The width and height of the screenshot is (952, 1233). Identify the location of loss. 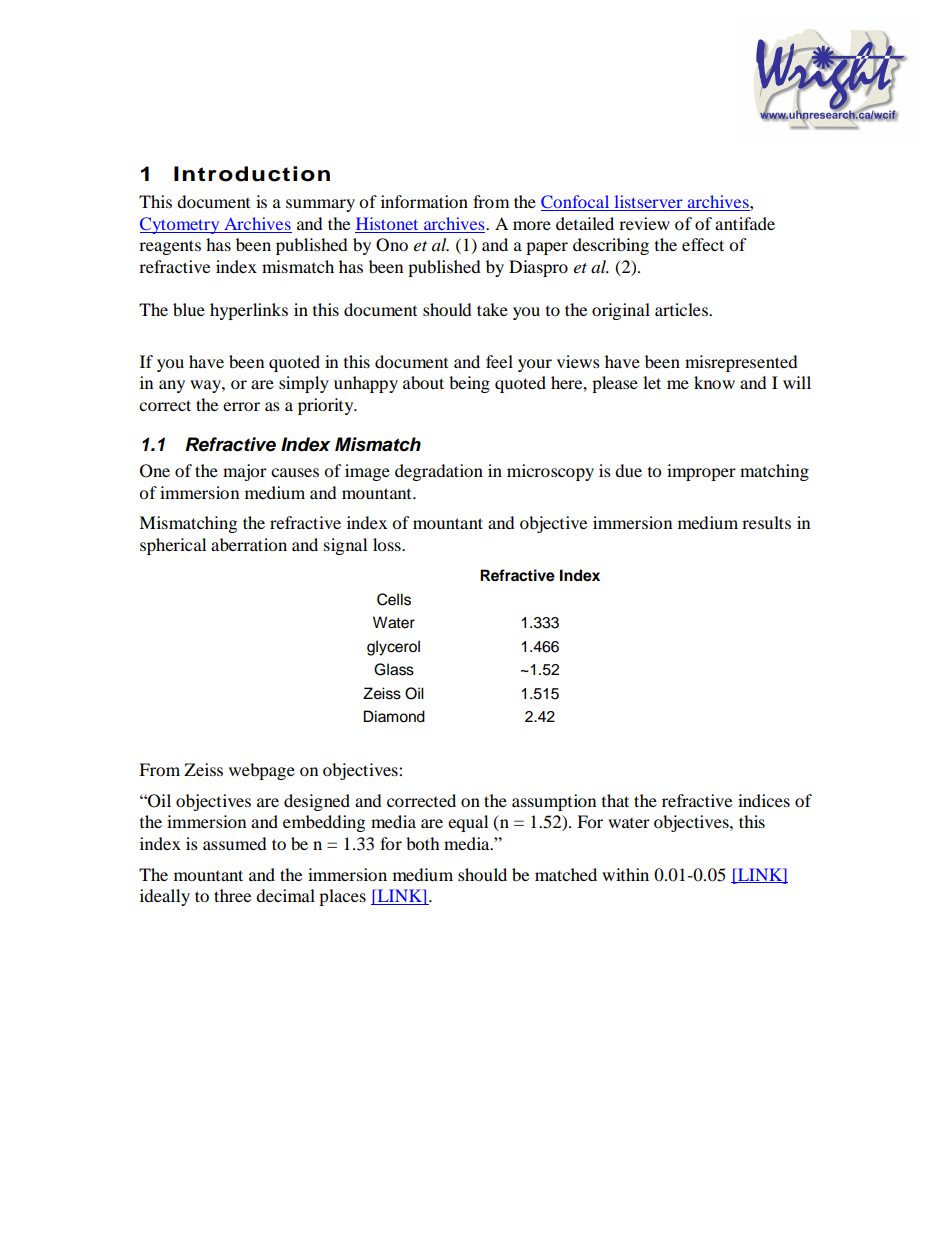
(388, 544).
